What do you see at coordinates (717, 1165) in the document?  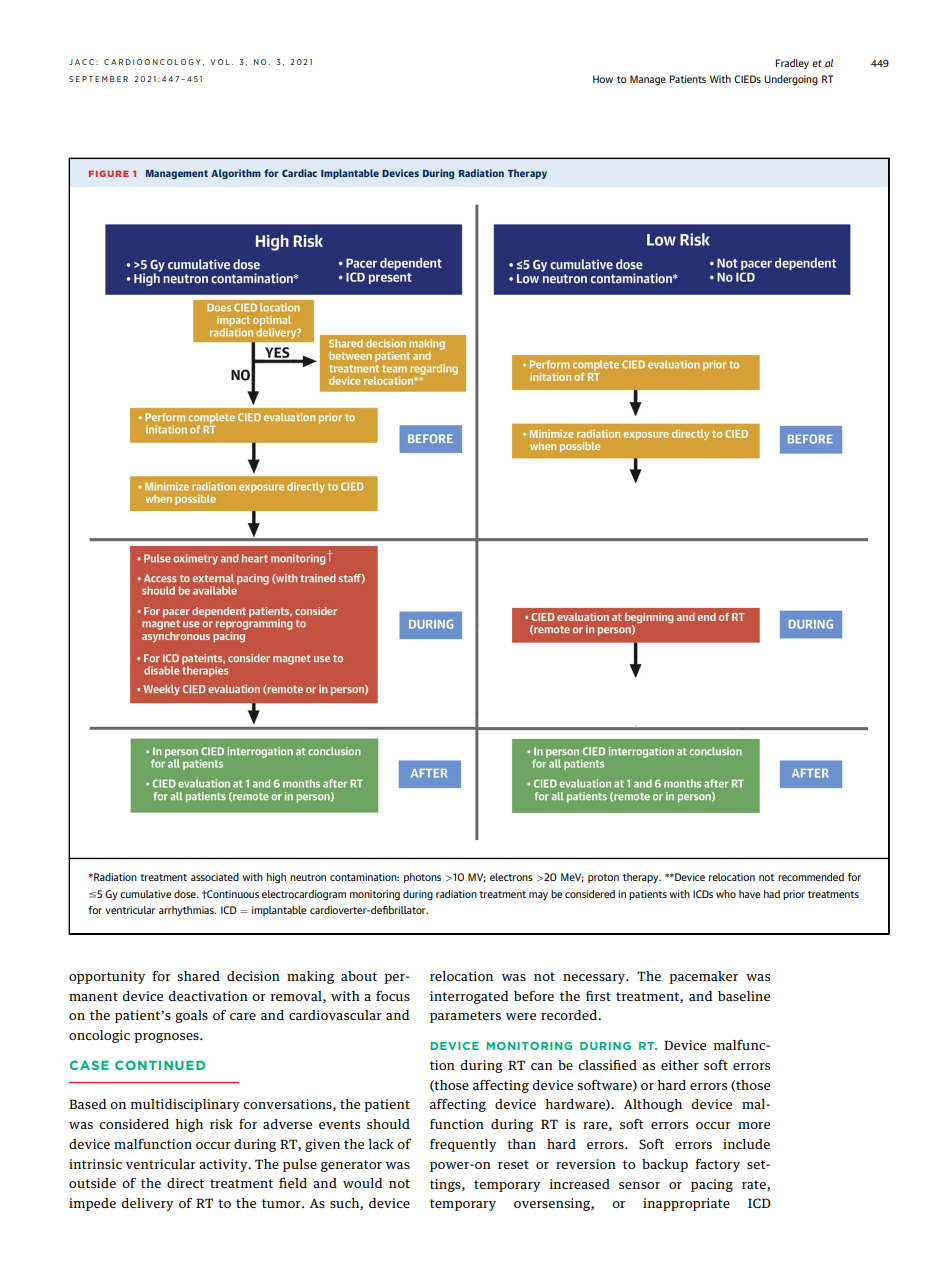 I see `factory` at bounding box center [717, 1165].
